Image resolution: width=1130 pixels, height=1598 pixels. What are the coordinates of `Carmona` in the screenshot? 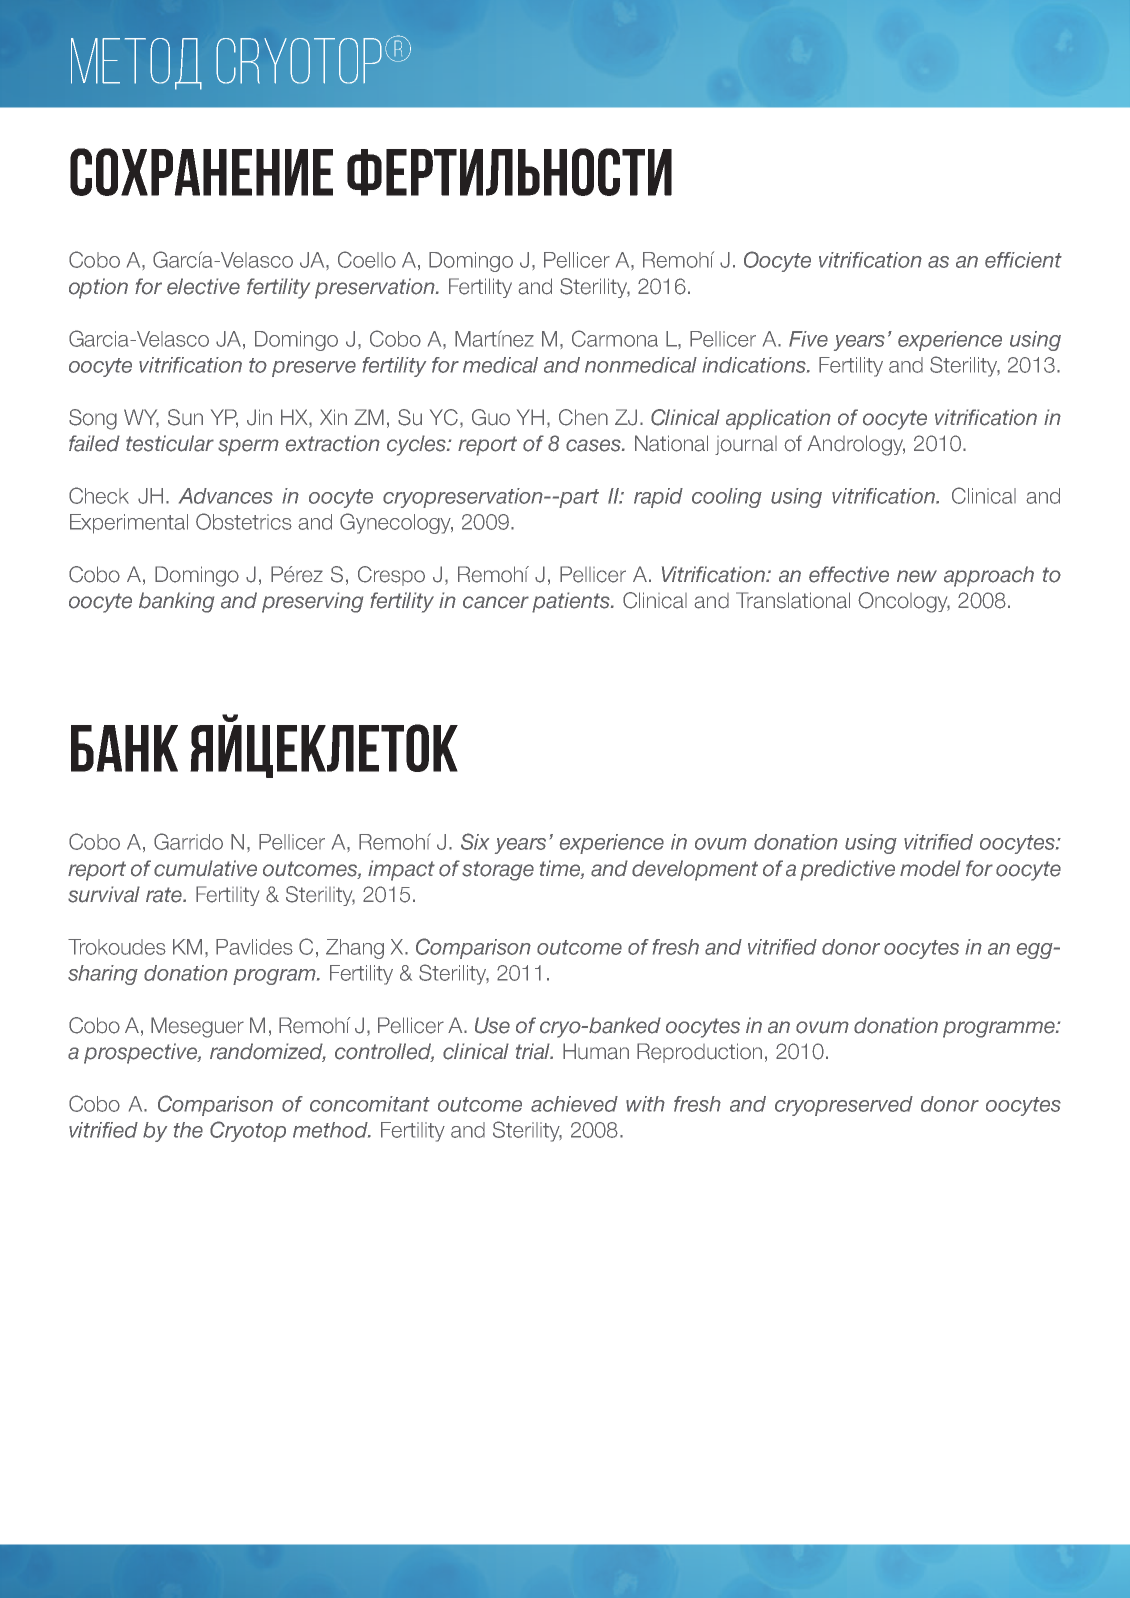 It's located at (615, 338).
